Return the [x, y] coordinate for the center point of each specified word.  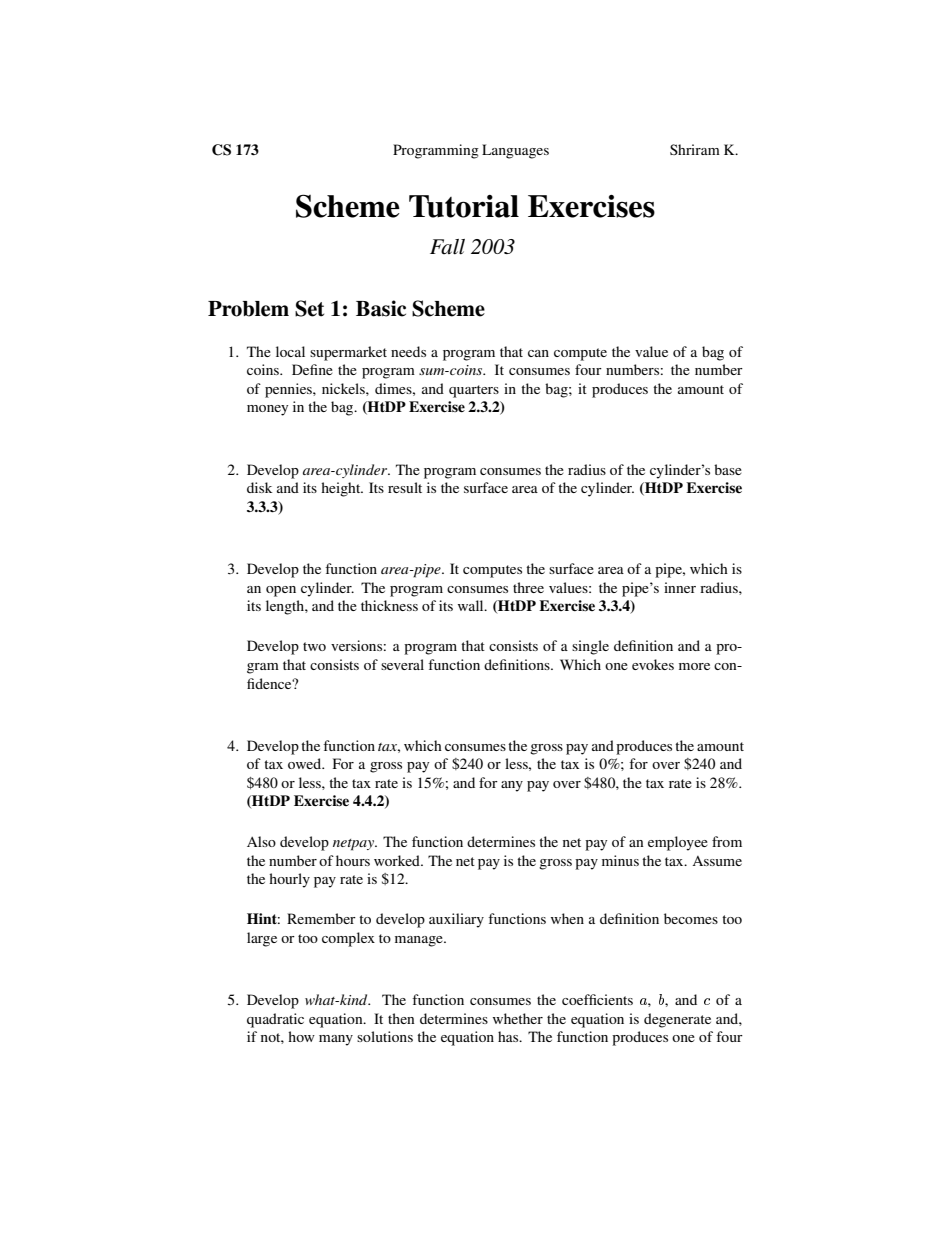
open [281, 591]
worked [398, 860]
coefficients [597, 999]
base [728, 469]
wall [472, 605]
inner [680, 587]
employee [678, 843]
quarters [474, 391]
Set [309, 308]
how [301, 1036]
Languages [515, 151]
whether [518, 1018]
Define [312, 369]
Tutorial [464, 206]
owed [306, 763]
